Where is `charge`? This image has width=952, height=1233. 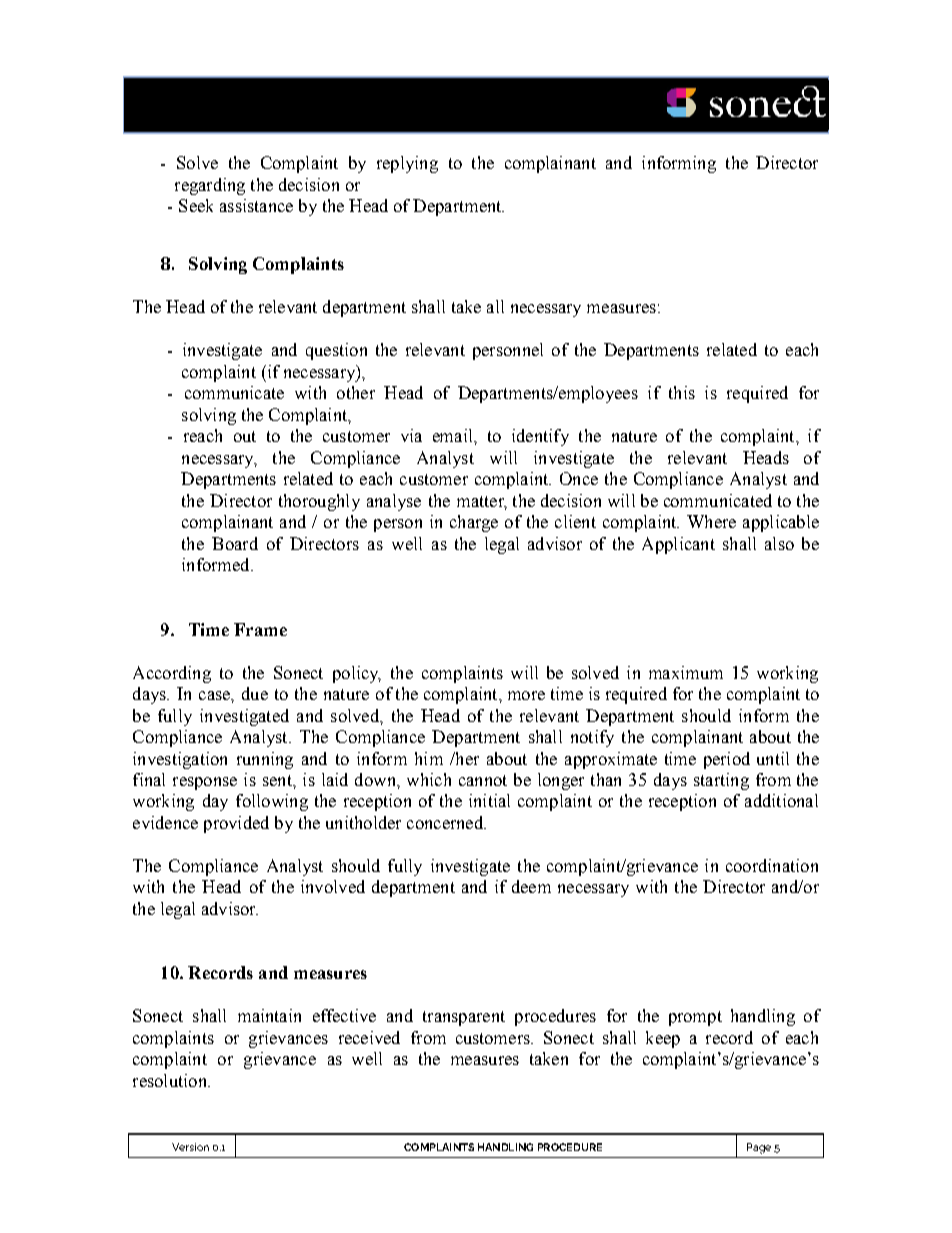 charge is located at coordinates (474, 523).
